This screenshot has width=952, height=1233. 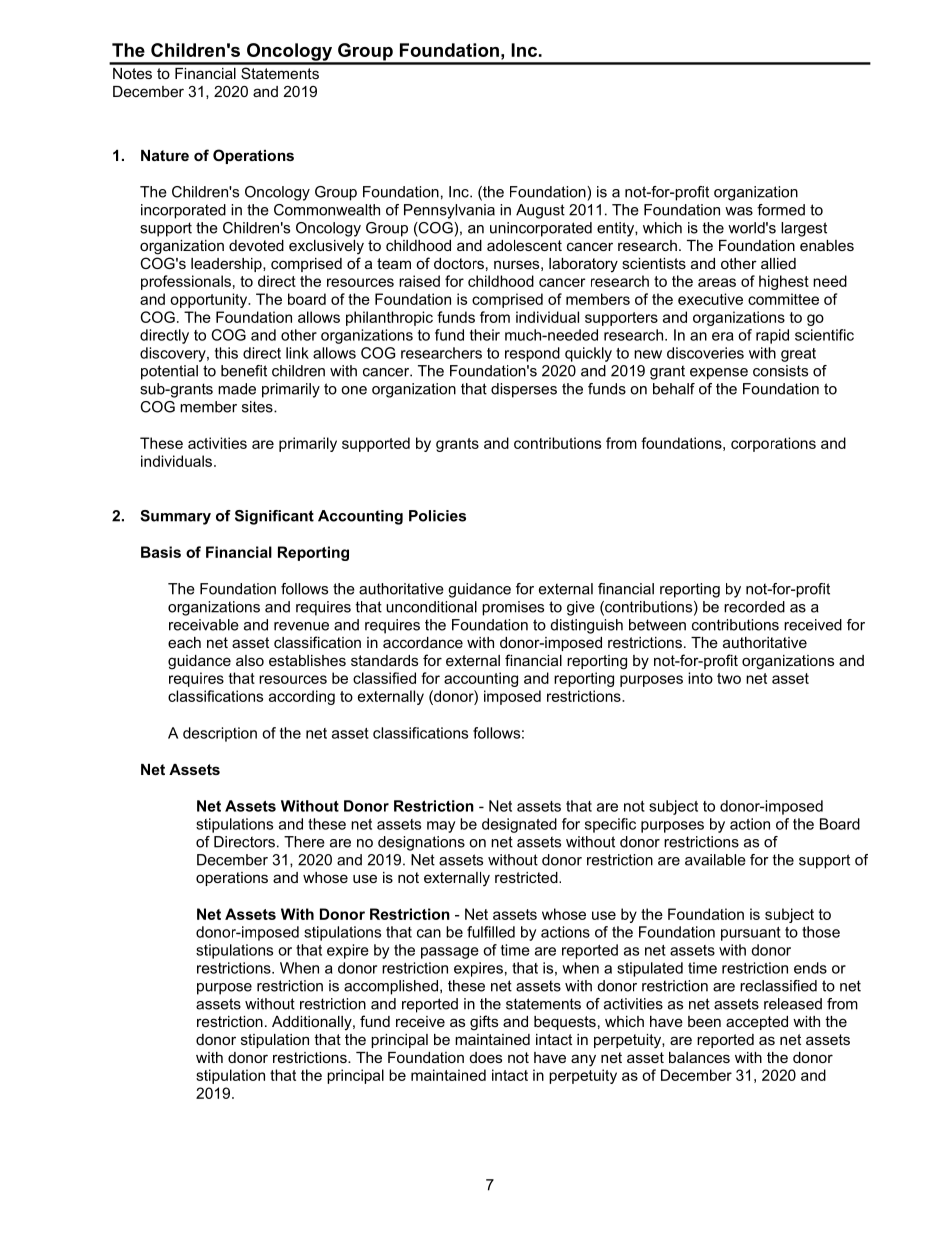 What do you see at coordinates (513, 608) in the screenshot?
I see `promises` at bounding box center [513, 608].
